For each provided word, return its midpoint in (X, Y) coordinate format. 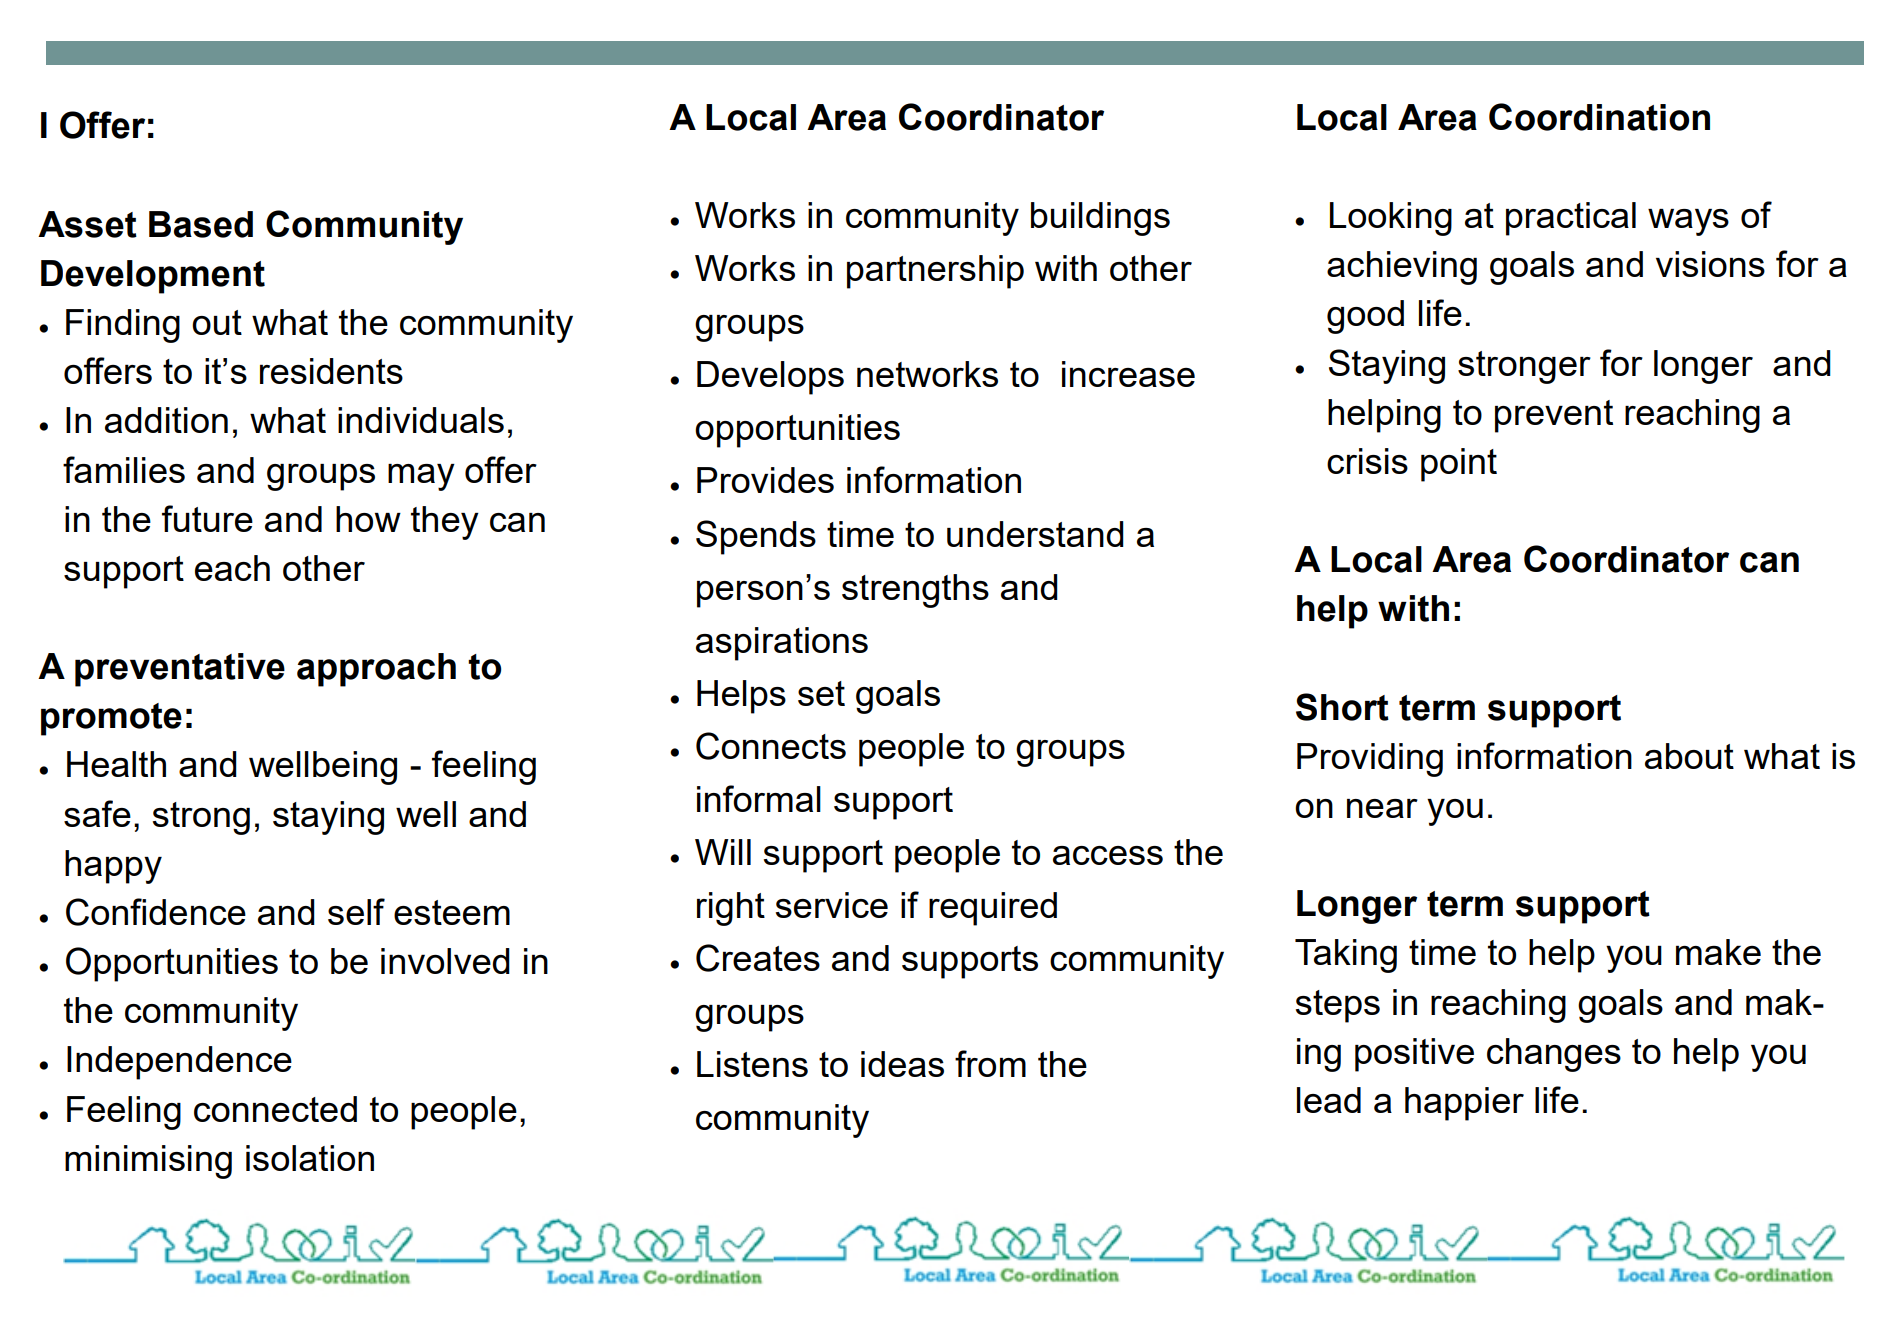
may (421, 477)
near (1382, 808)
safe (97, 813)
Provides (765, 480)
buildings (1100, 219)
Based (201, 224)
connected (275, 1109)
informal (759, 798)
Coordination (1599, 117)
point (1459, 465)
